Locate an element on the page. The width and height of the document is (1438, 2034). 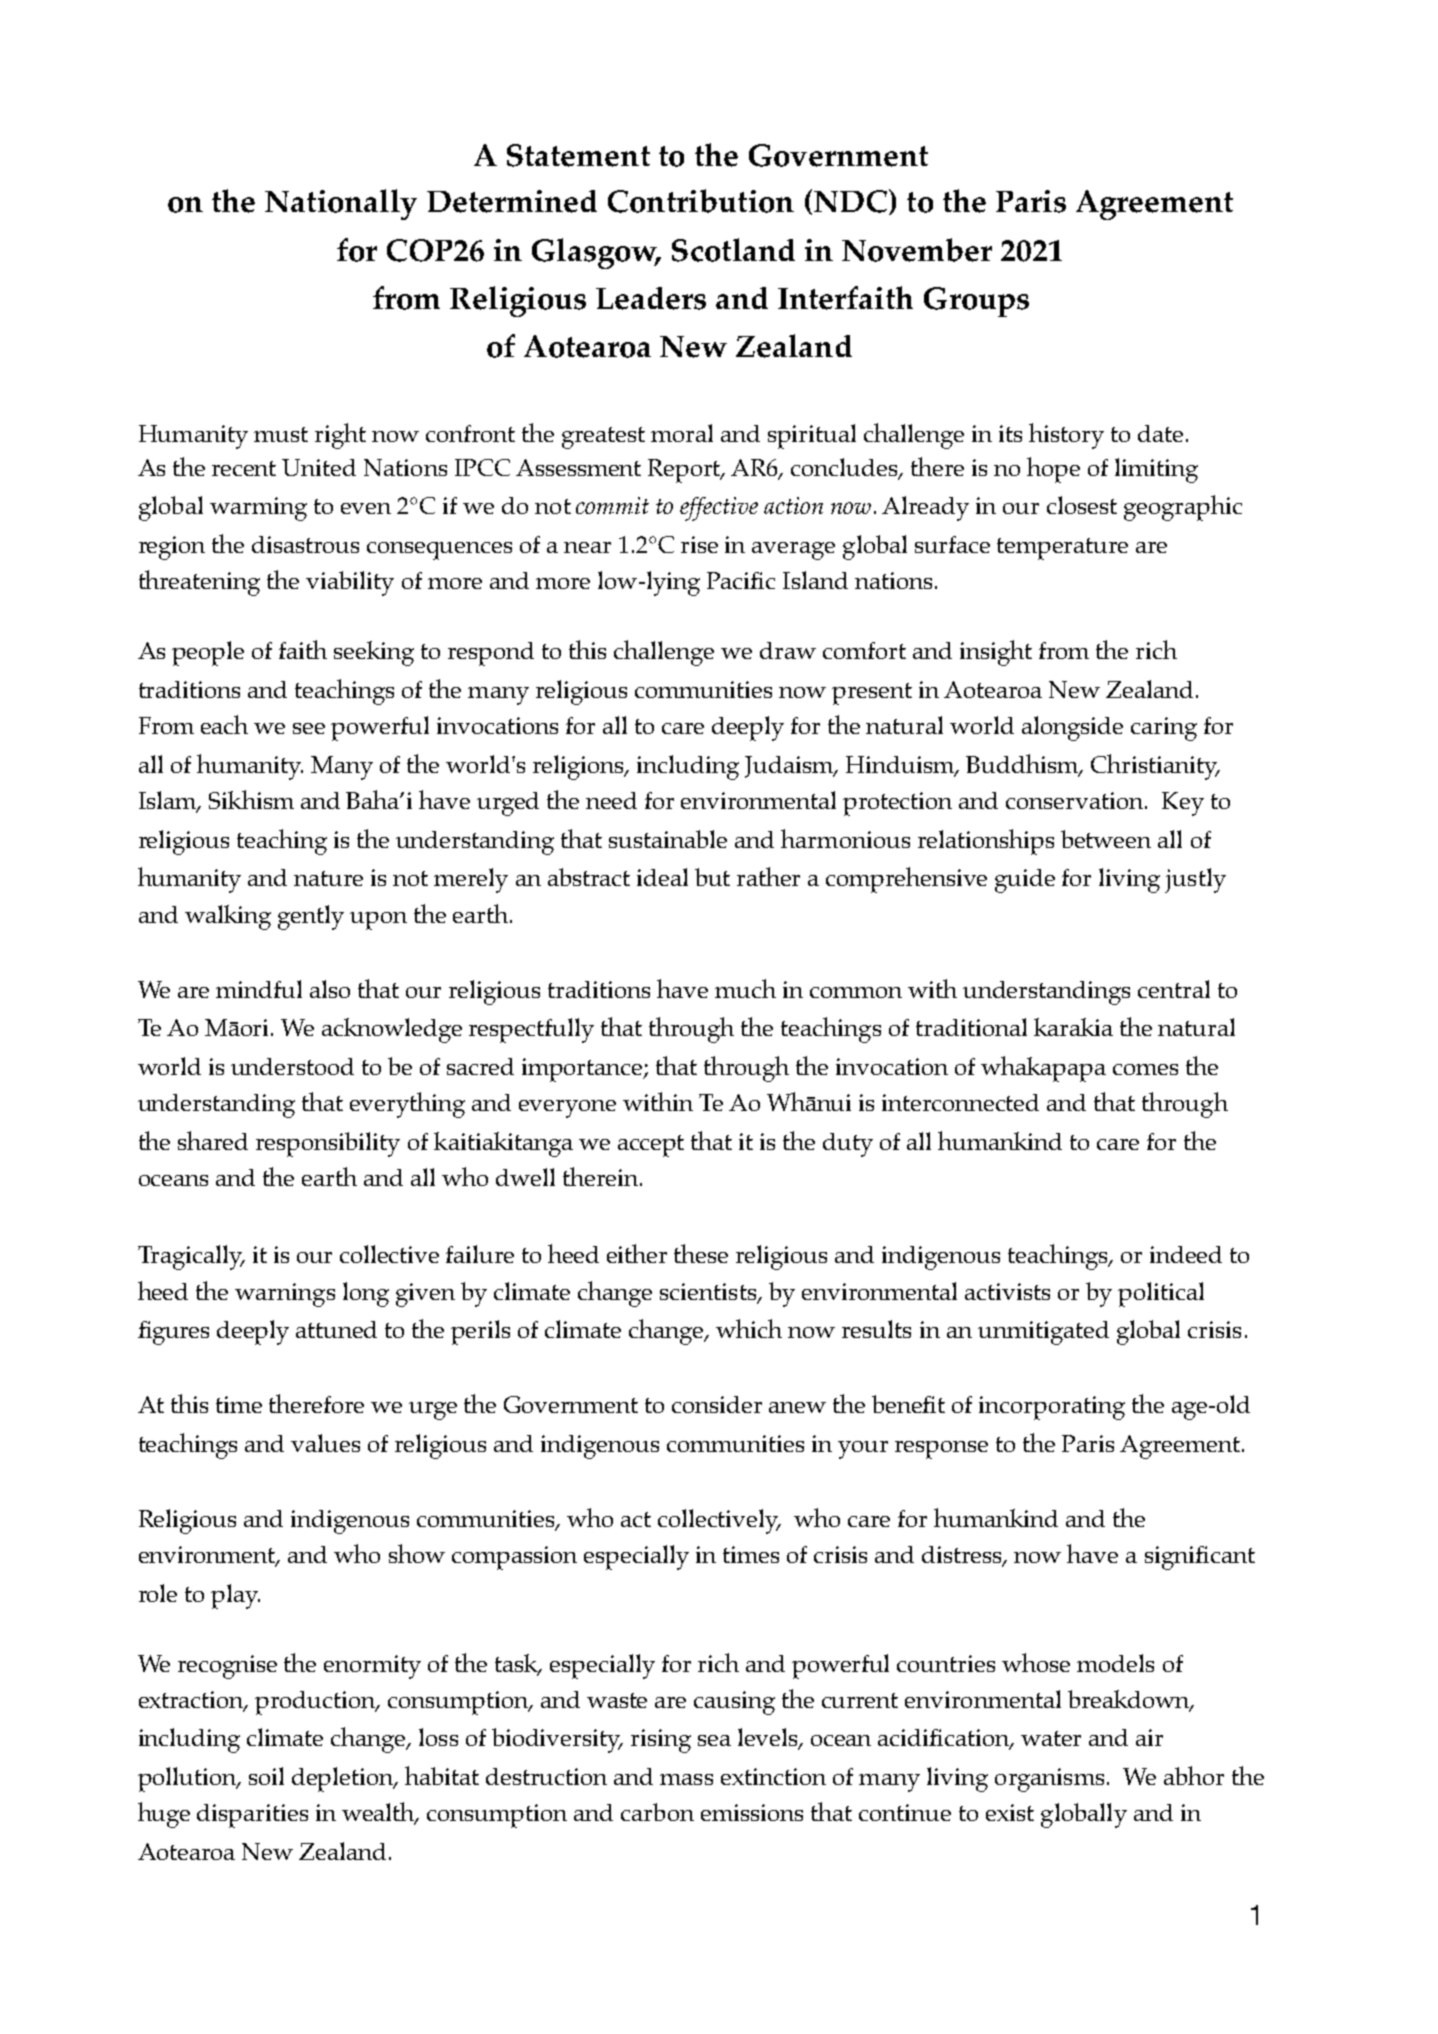
Sikhism is located at coordinates (251, 799).
